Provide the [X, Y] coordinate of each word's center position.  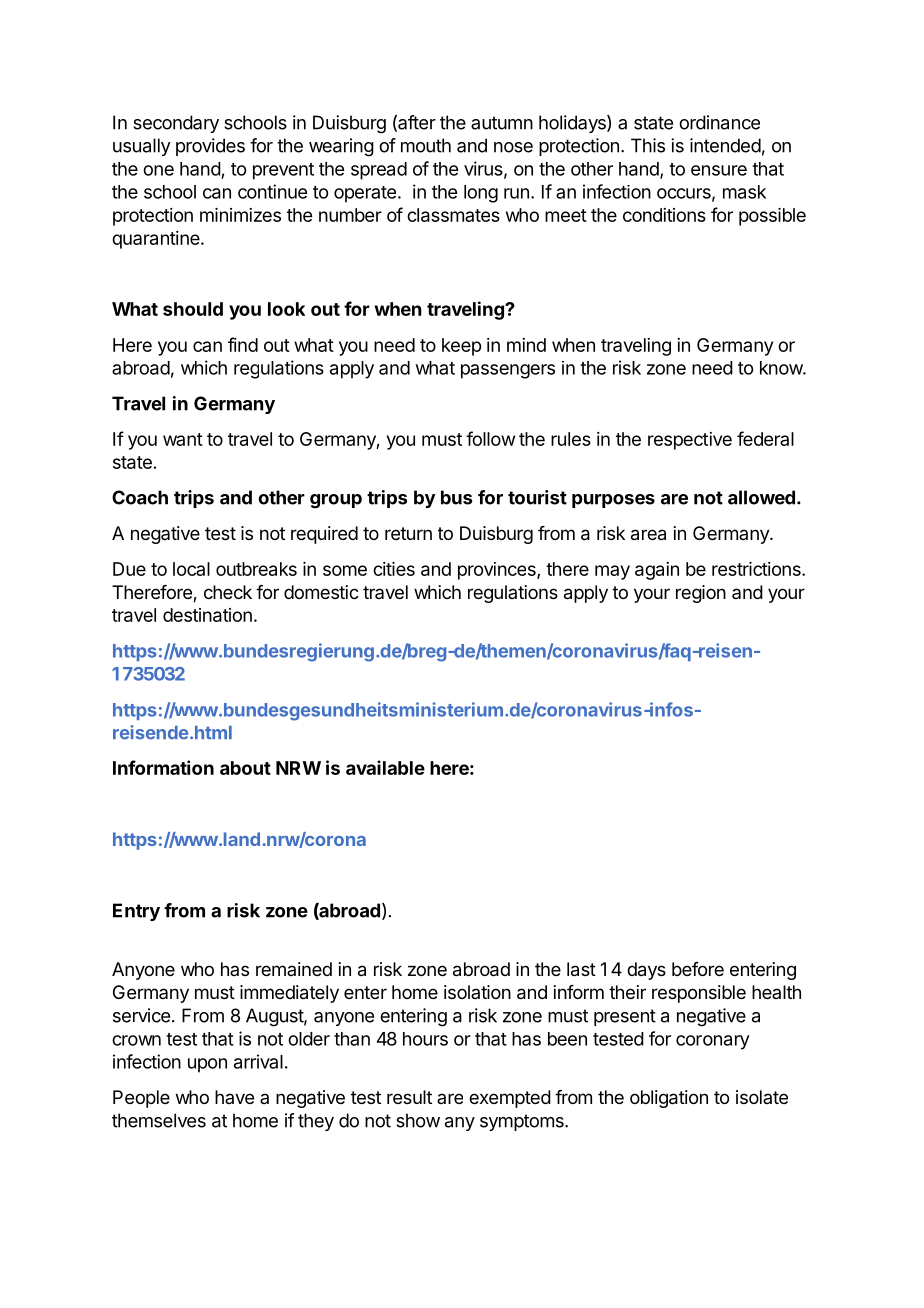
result [409, 1097]
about [245, 768]
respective [690, 441]
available [385, 767]
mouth [426, 145]
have [234, 1097]
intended [725, 145]
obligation [669, 1099]
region [701, 594]
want [183, 439]
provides [210, 147]
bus [456, 497]
